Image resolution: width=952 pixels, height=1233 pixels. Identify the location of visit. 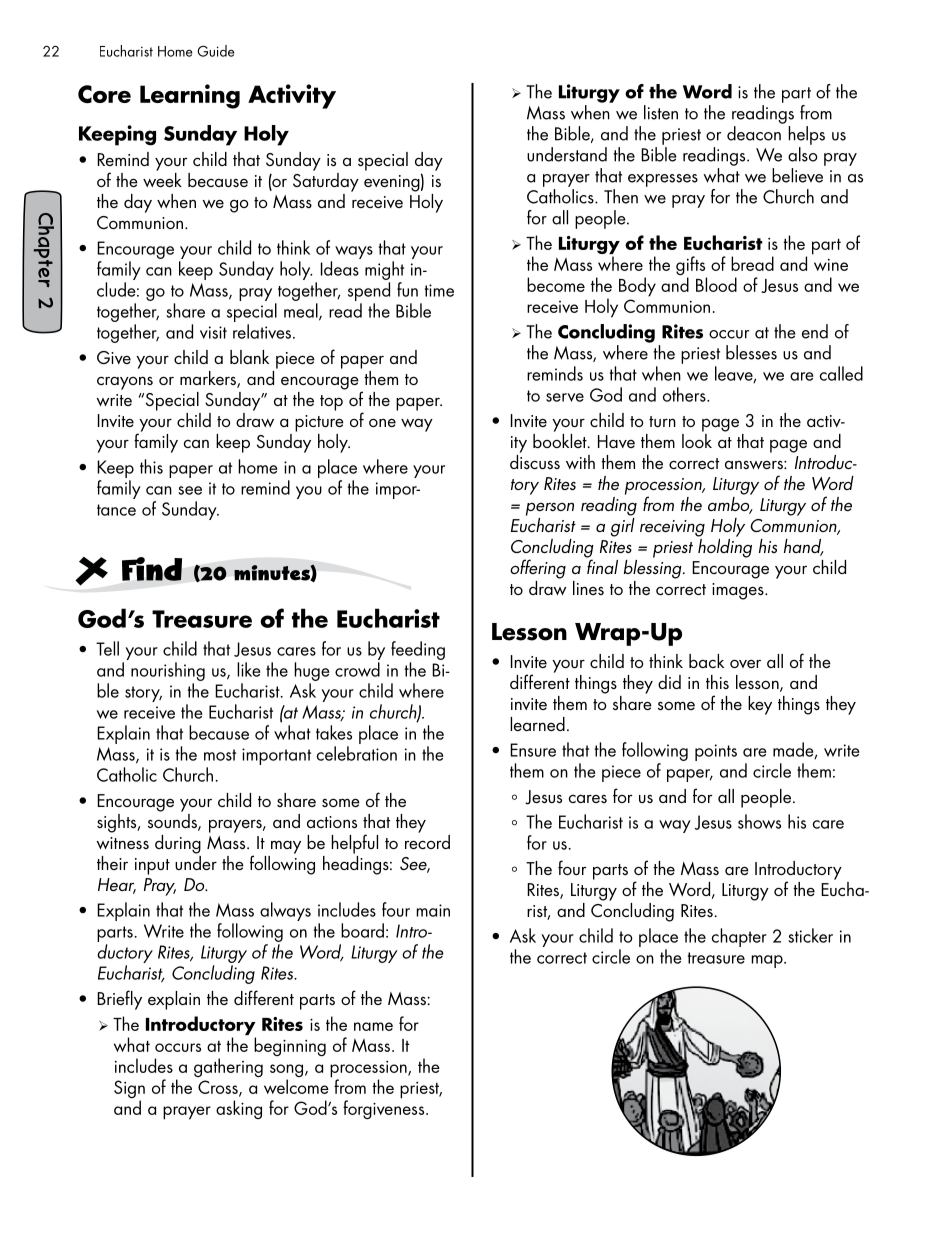
(213, 332).
